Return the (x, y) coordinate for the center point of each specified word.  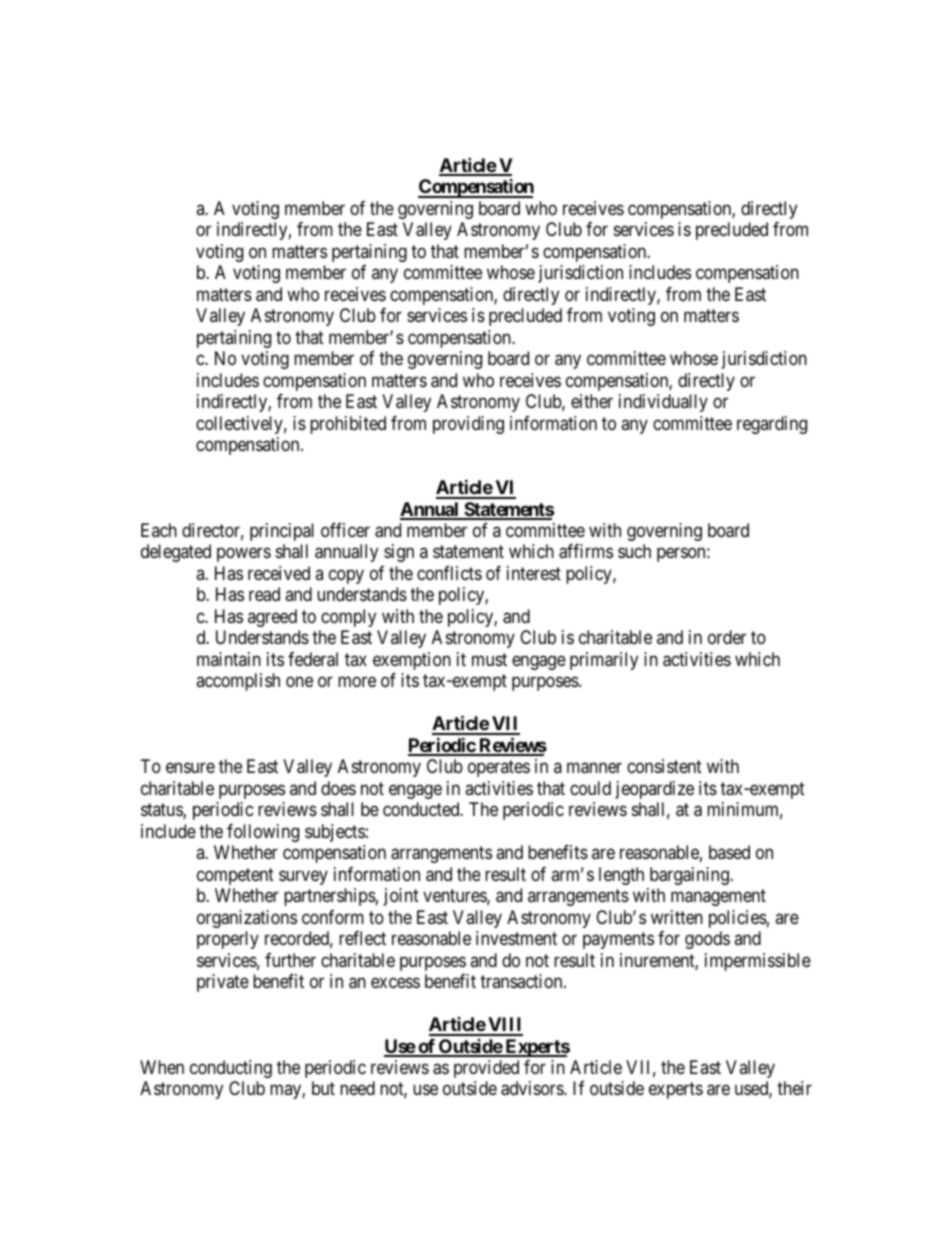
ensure (190, 768)
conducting (231, 1069)
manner (594, 768)
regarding (772, 425)
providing (468, 425)
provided (486, 1069)
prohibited (348, 425)
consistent (664, 766)
